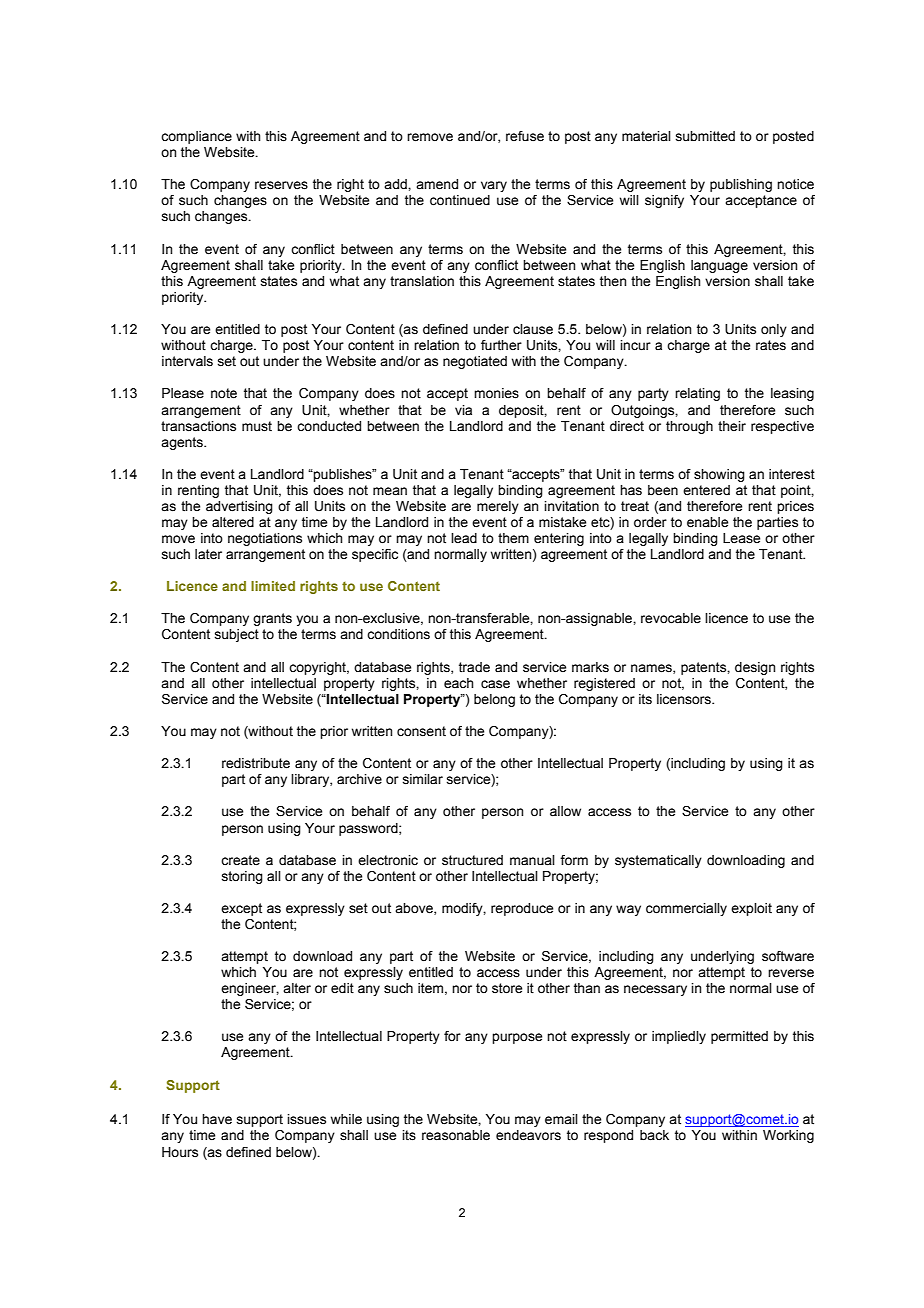 The height and width of the screenshot is (1308, 924). I want to click on have, so click(217, 1119).
